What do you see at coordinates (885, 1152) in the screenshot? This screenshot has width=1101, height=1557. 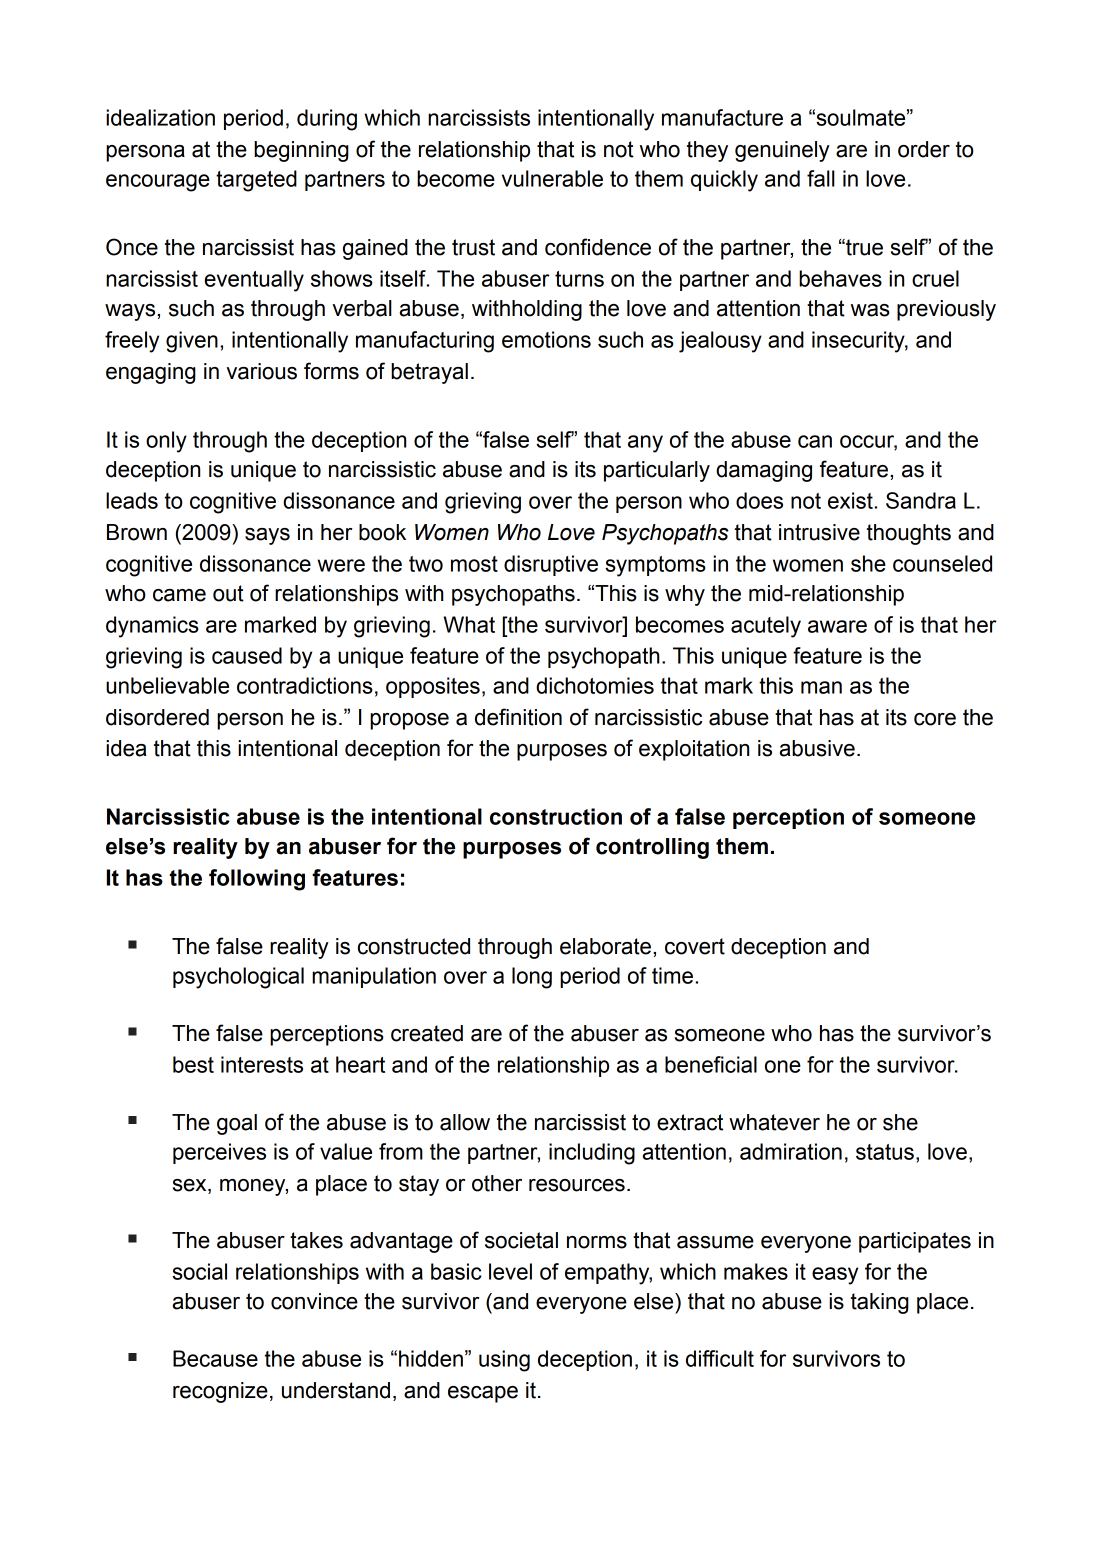 I see `status` at bounding box center [885, 1152].
